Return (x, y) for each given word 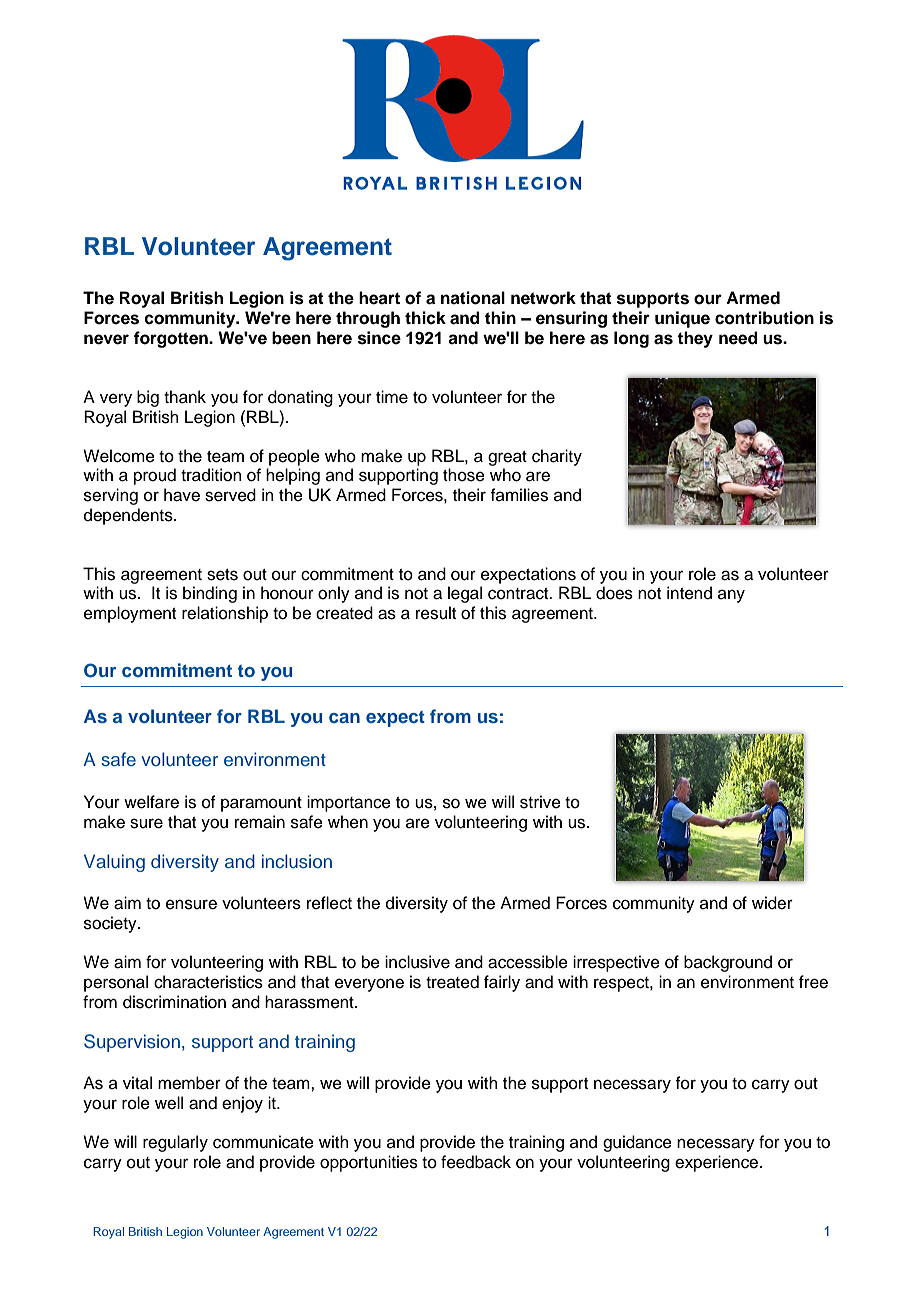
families (519, 495)
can (344, 718)
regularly (175, 1143)
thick (425, 318)
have (182, 495)
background (728, 963)
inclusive (417, 962)
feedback (476, 1162)
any (731, 596)
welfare (151, 802)
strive (540, 802)
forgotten (172, 339)
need (738, 338)
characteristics (208, 982)
